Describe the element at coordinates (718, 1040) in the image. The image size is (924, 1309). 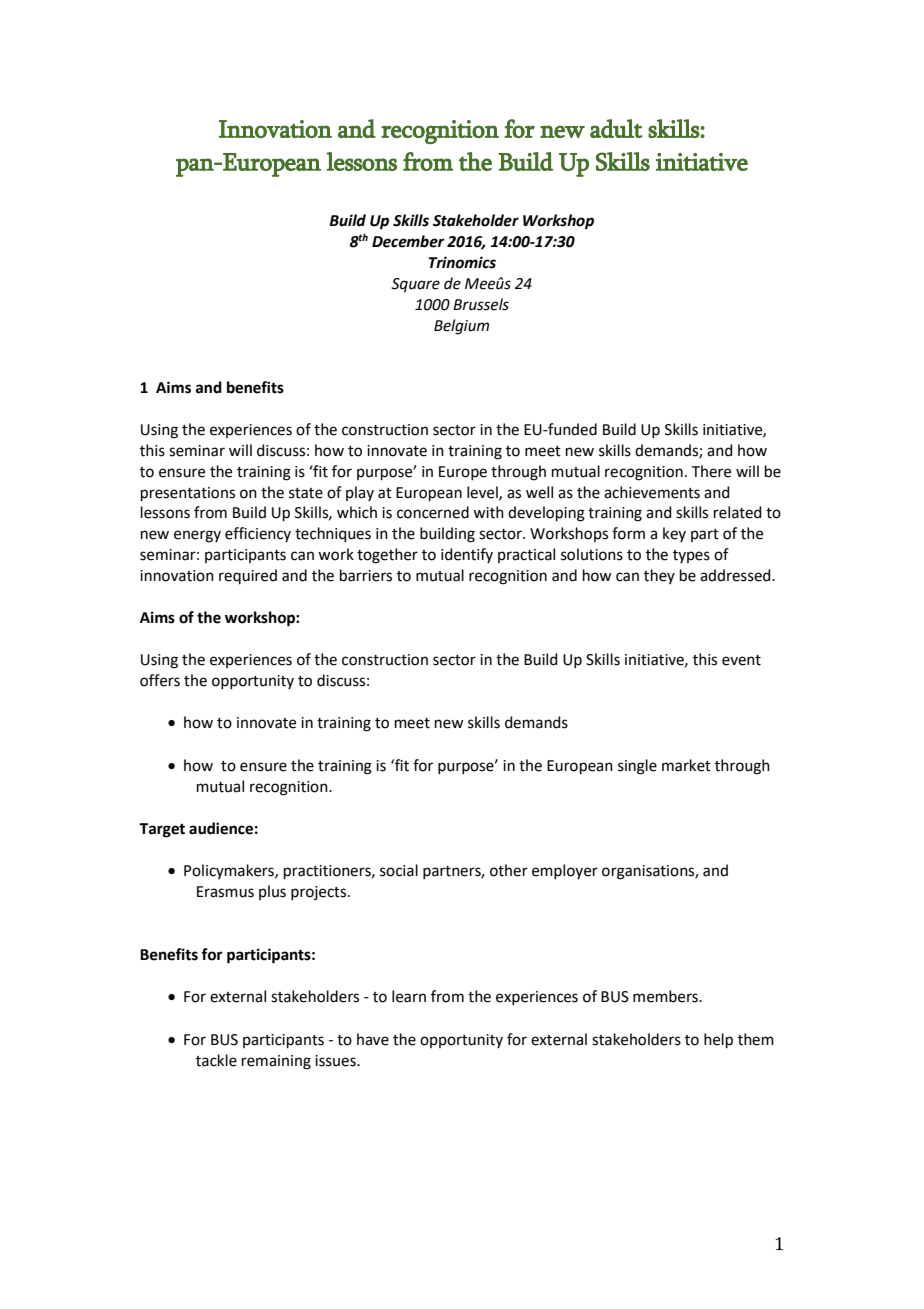
I see `help` at that location.
